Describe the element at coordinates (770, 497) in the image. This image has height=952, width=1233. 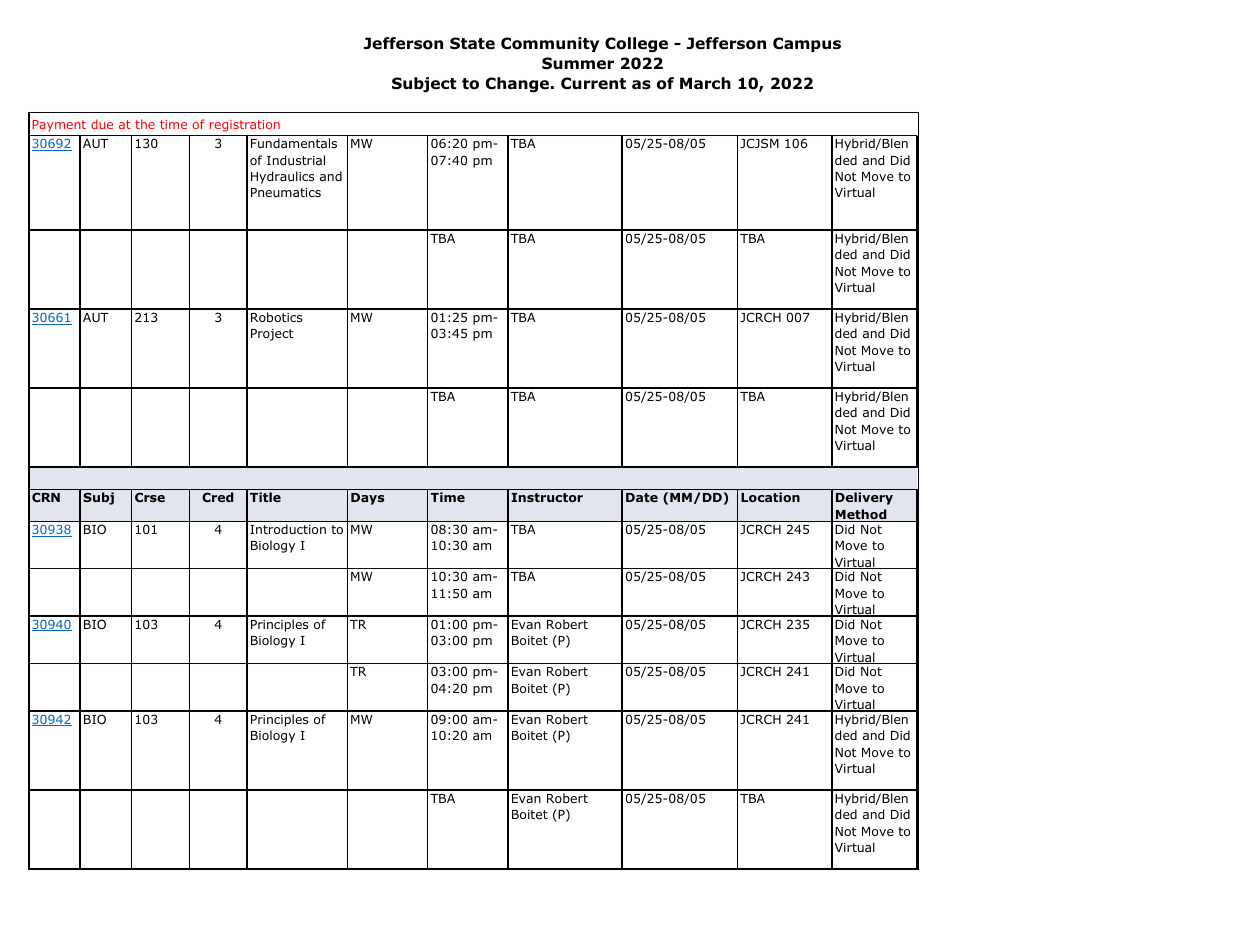
I see `Location` at that location.
